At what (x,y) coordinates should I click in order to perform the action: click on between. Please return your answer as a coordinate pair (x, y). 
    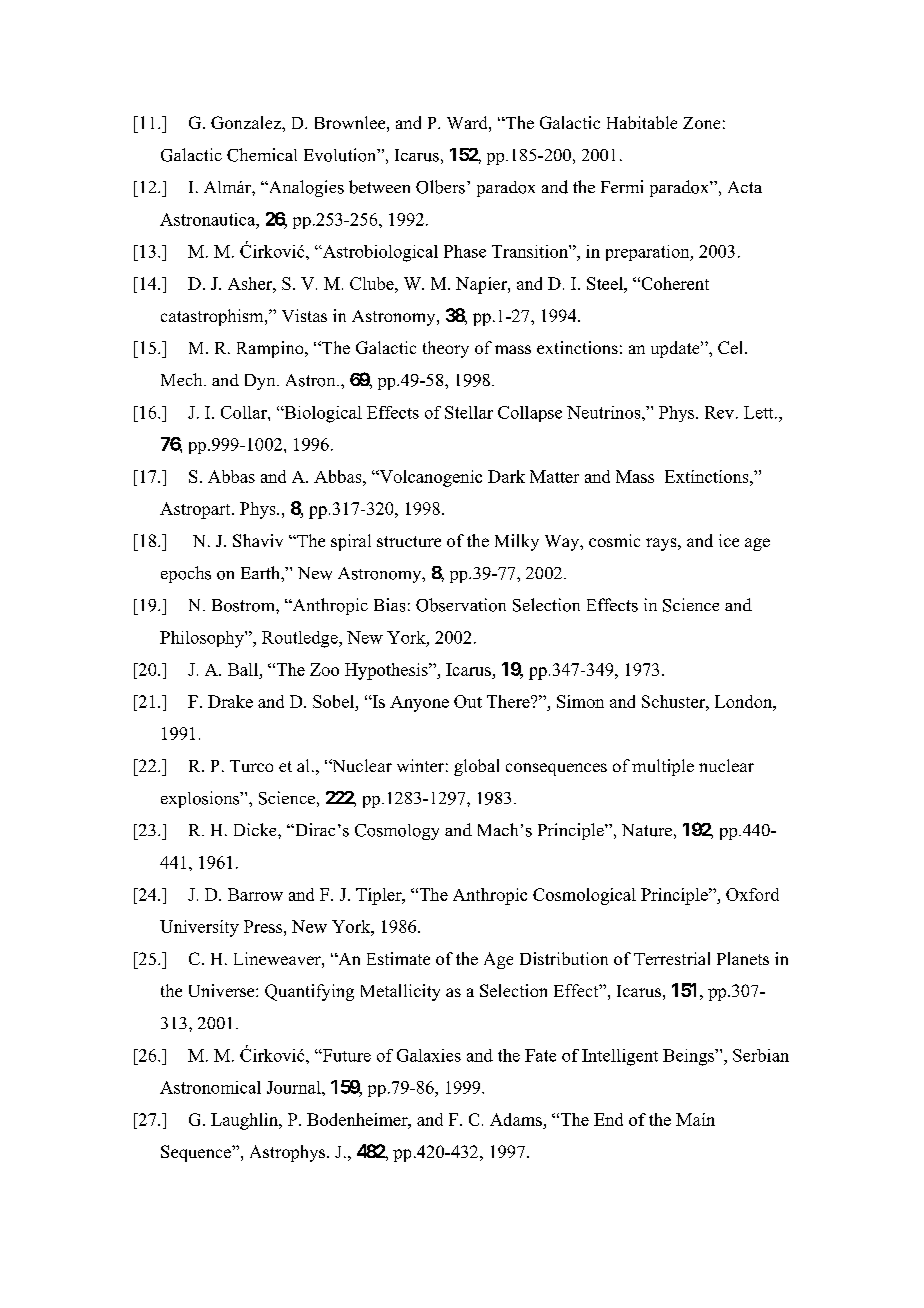
    Looking at the image, I should click on (379, 187).
